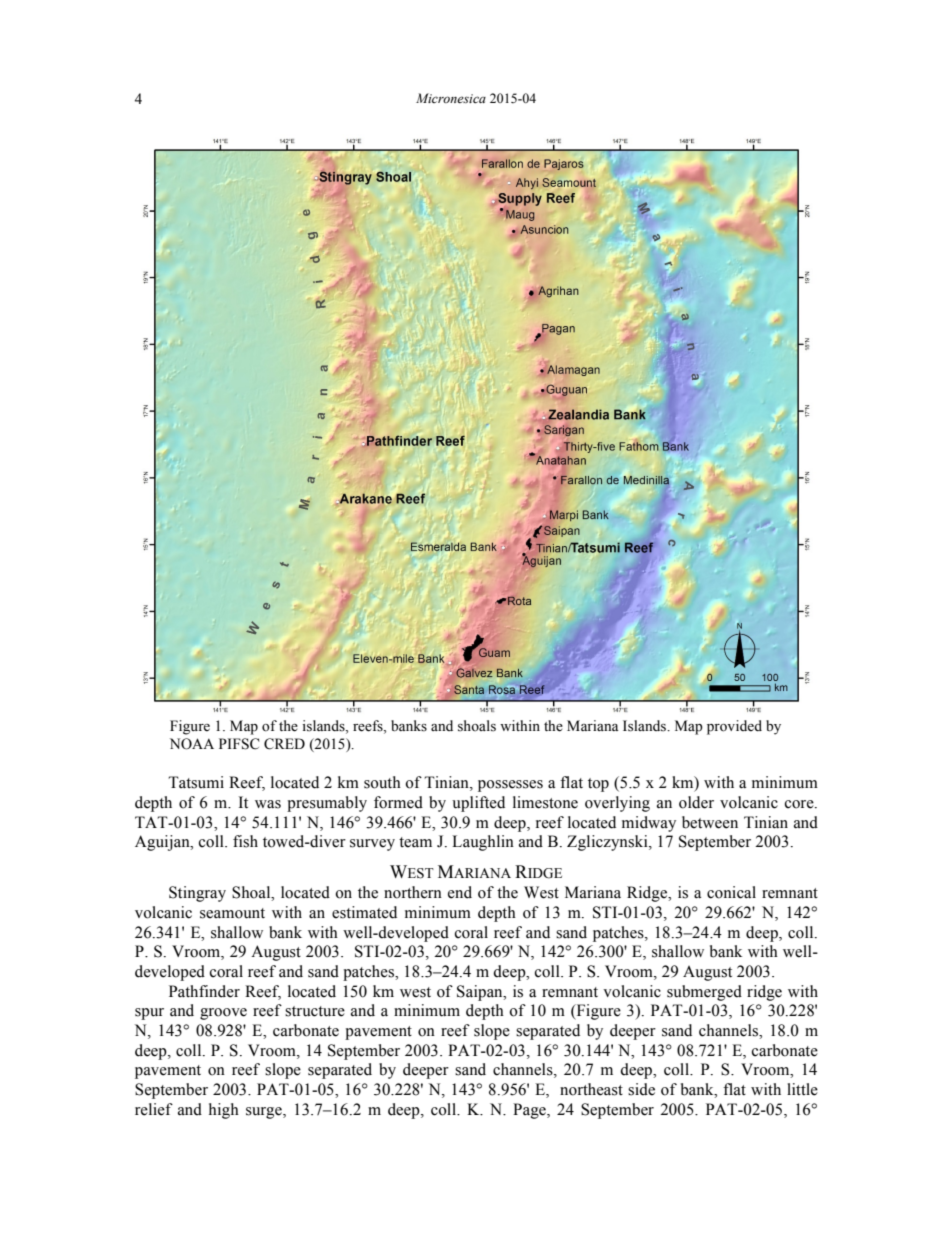 The image size is (952, 1233). I want to click on NOAA, so click(192, 744).
